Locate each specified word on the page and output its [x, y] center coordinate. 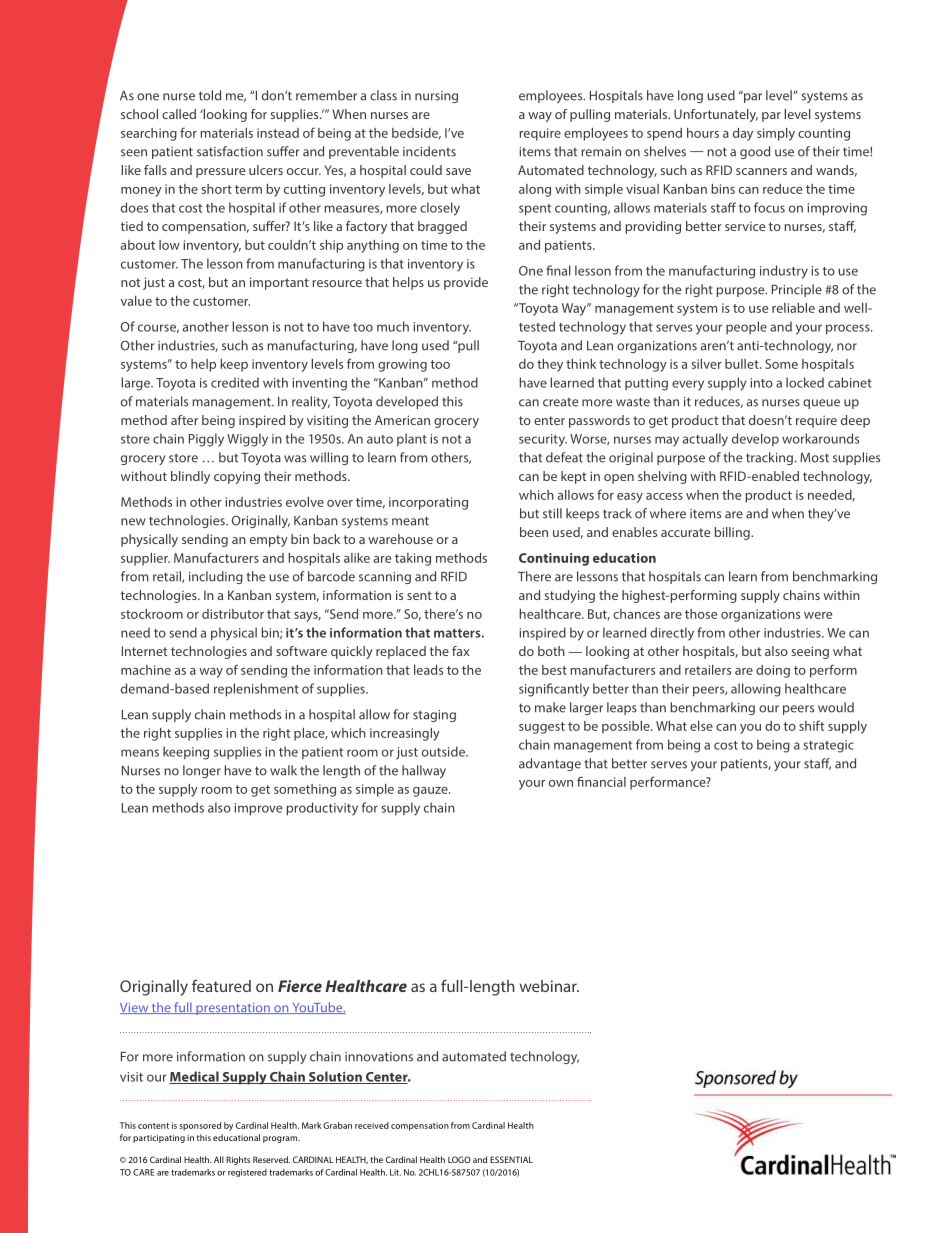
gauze [431, 792]
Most [814, 458]
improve [258, 809]
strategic [829, 746]
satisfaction [230, 151]
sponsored [200, 1126]
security [543, 440]
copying [237, 477]
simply [776, 134]
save [458, 171]
